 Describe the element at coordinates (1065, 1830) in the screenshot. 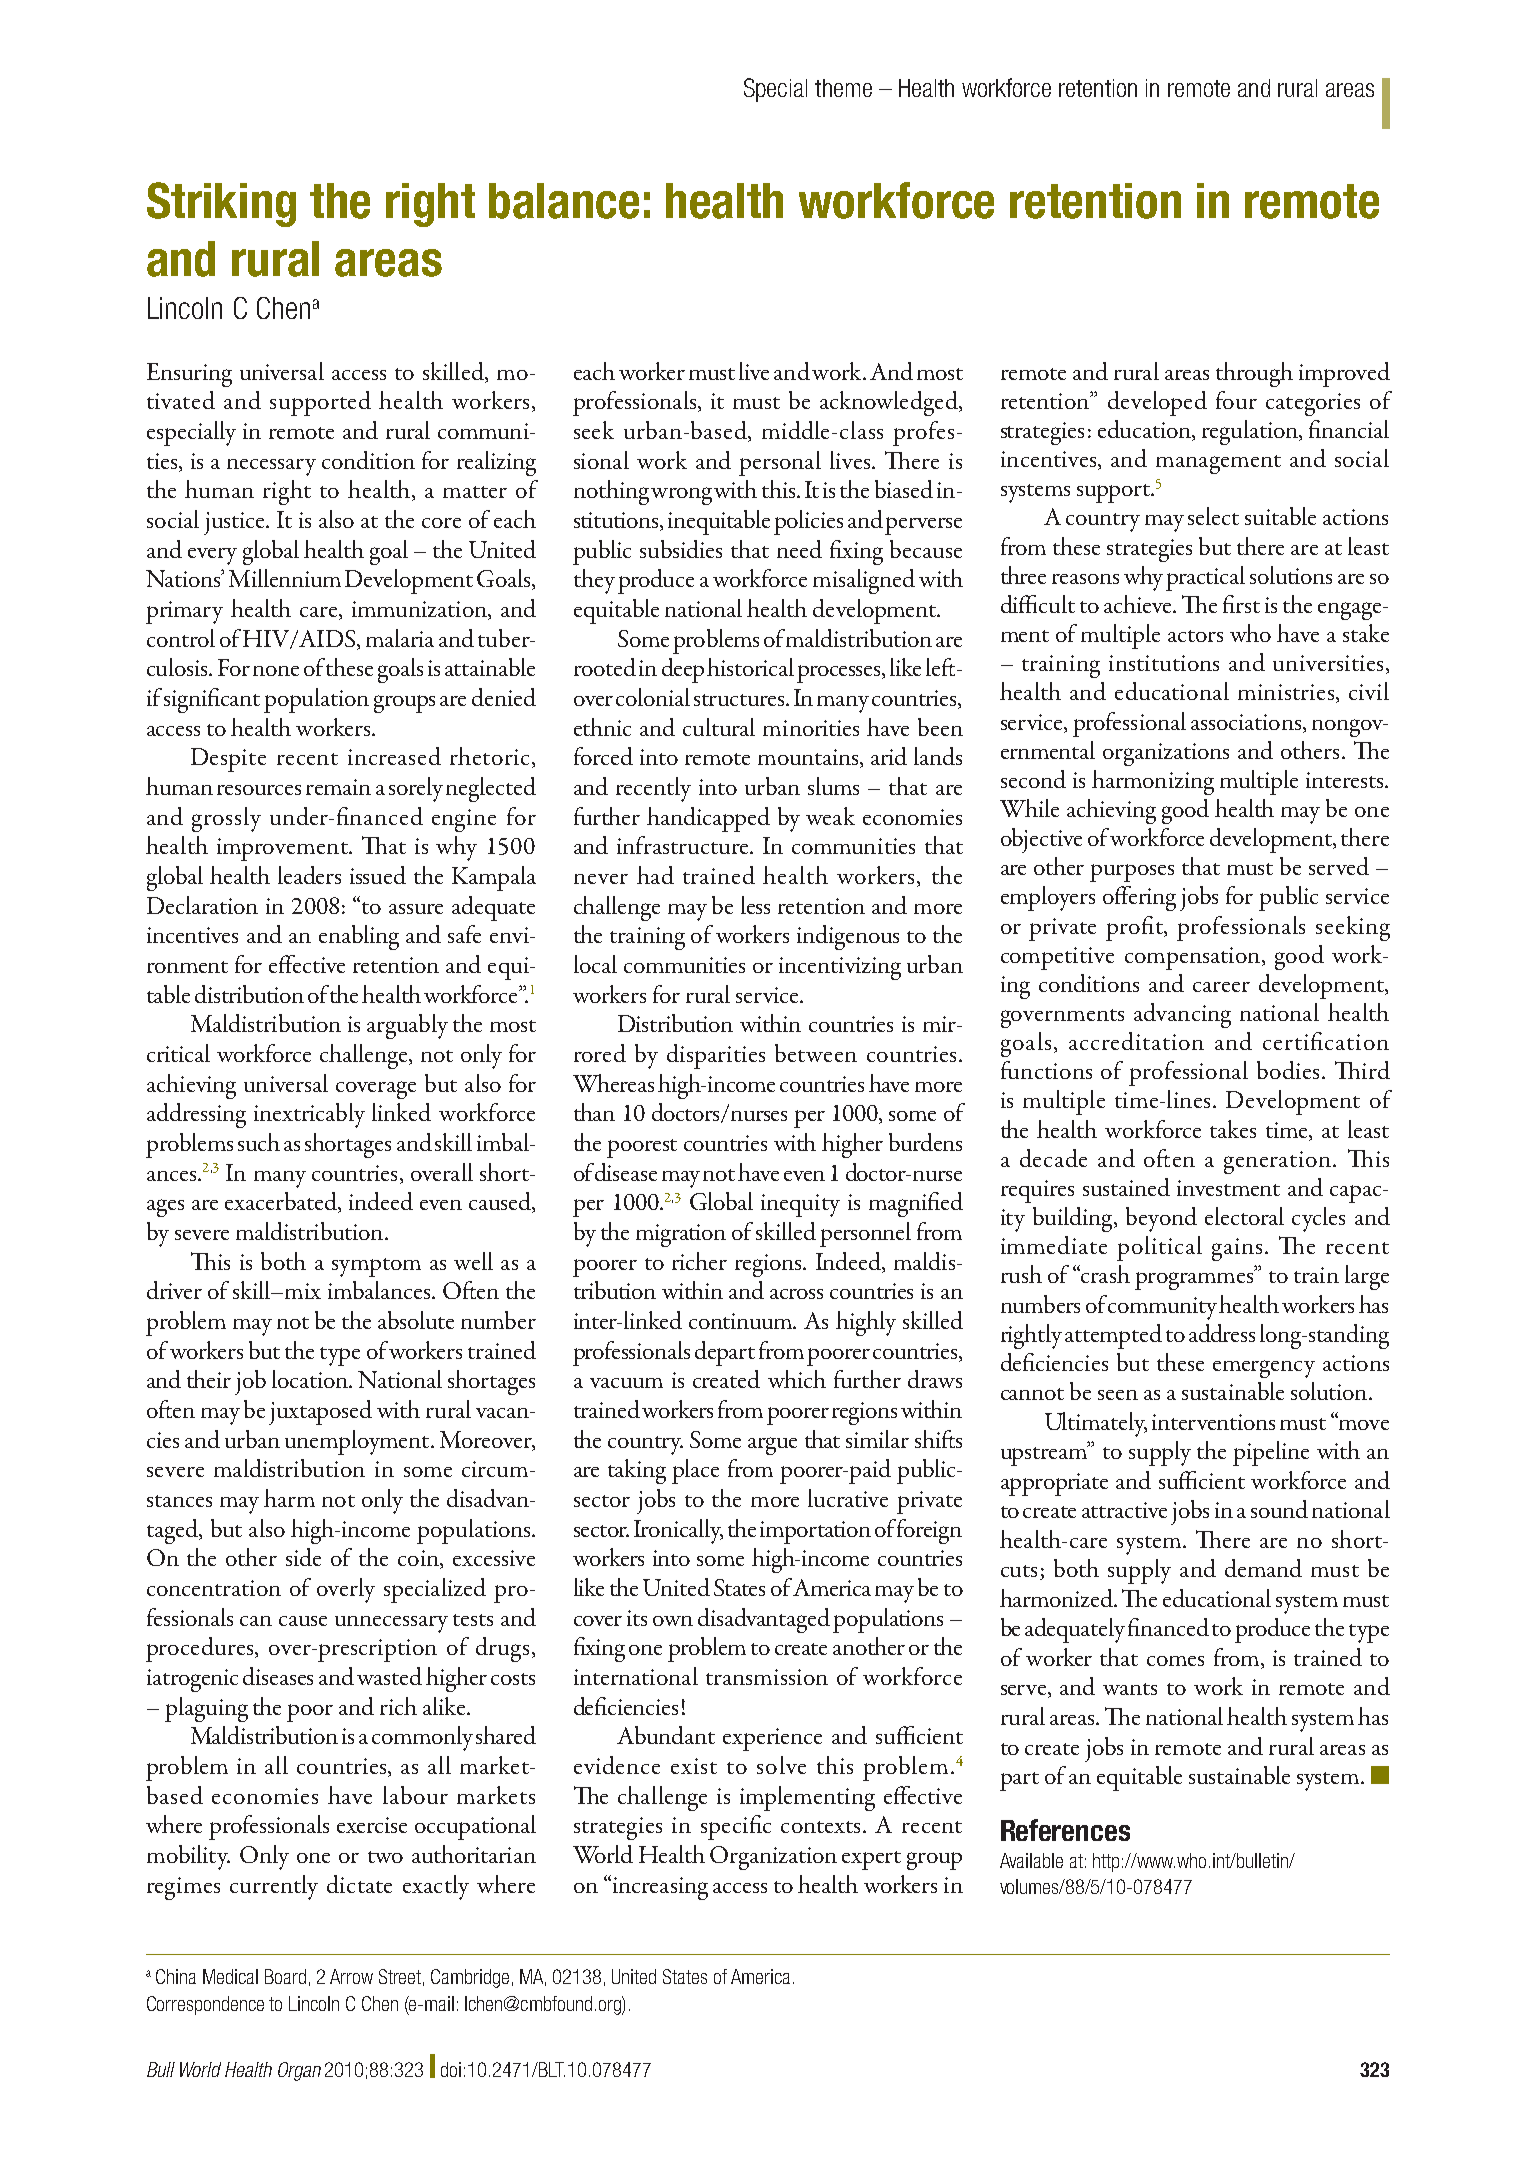

I see `References` at that location.
